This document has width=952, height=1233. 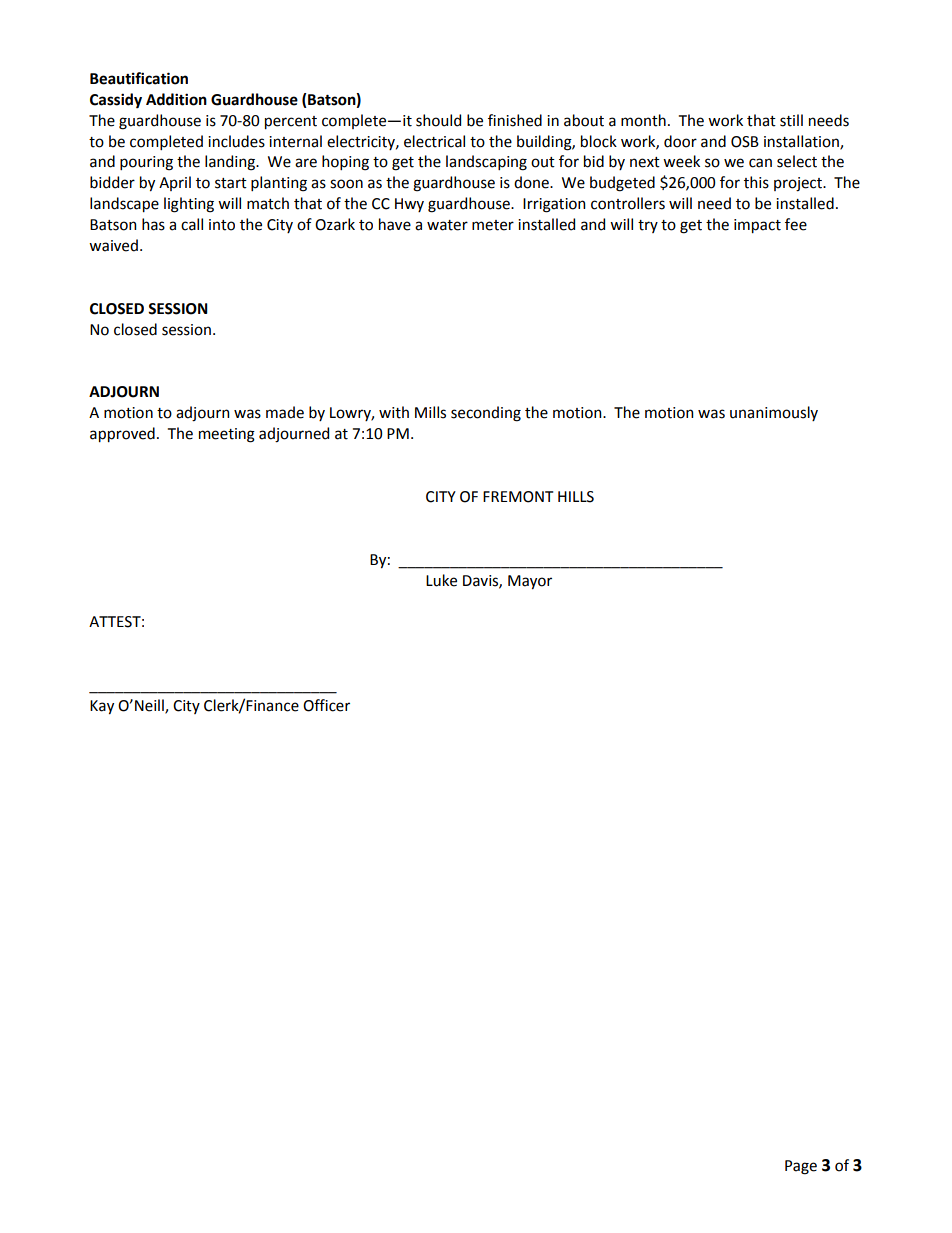 What do you see at coordinates (102, 707) in the document?
I see `Kay` at bounding box center [102, 707].
